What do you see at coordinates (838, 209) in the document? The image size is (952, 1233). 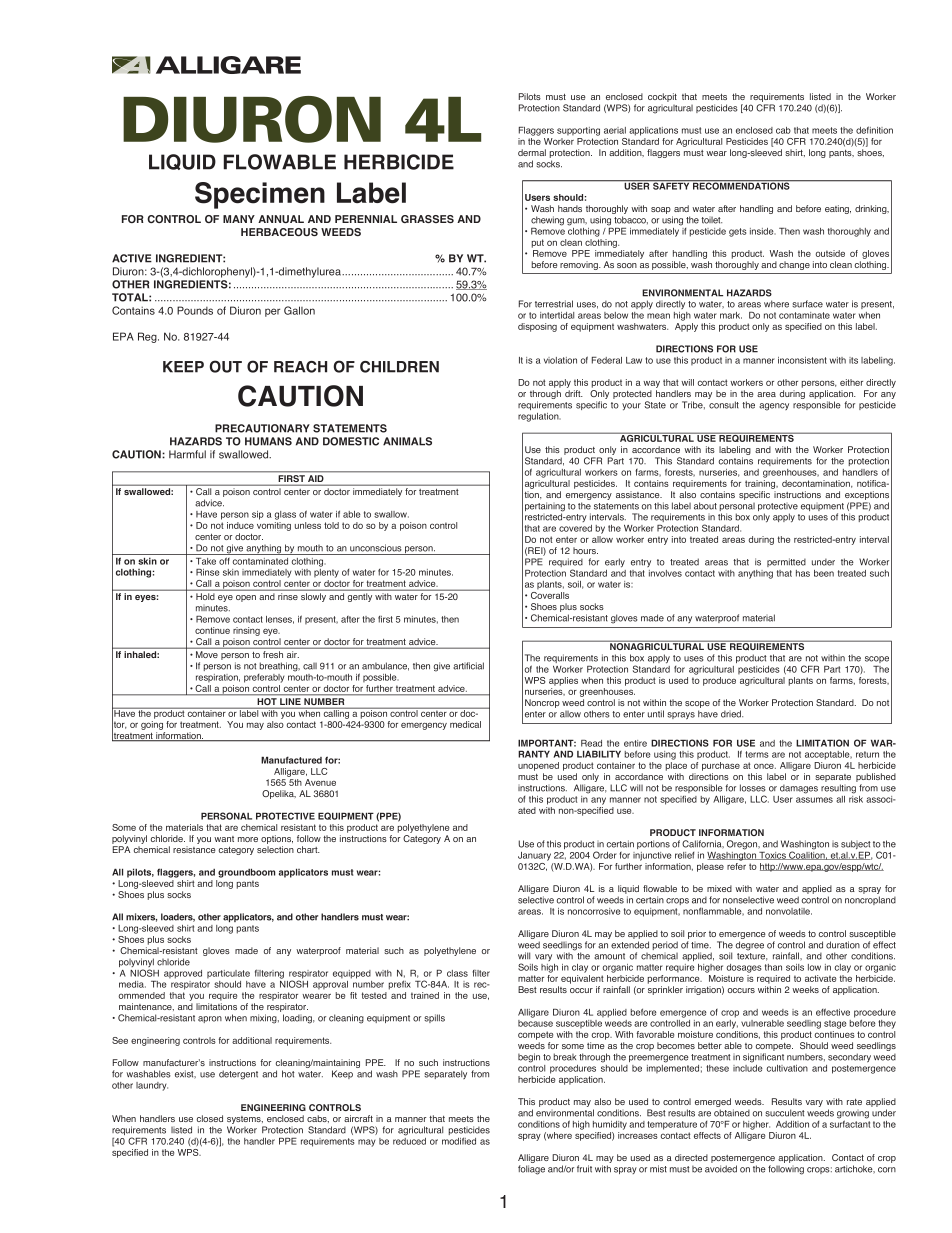 I see `eating` at bounding box center [838, 209].
